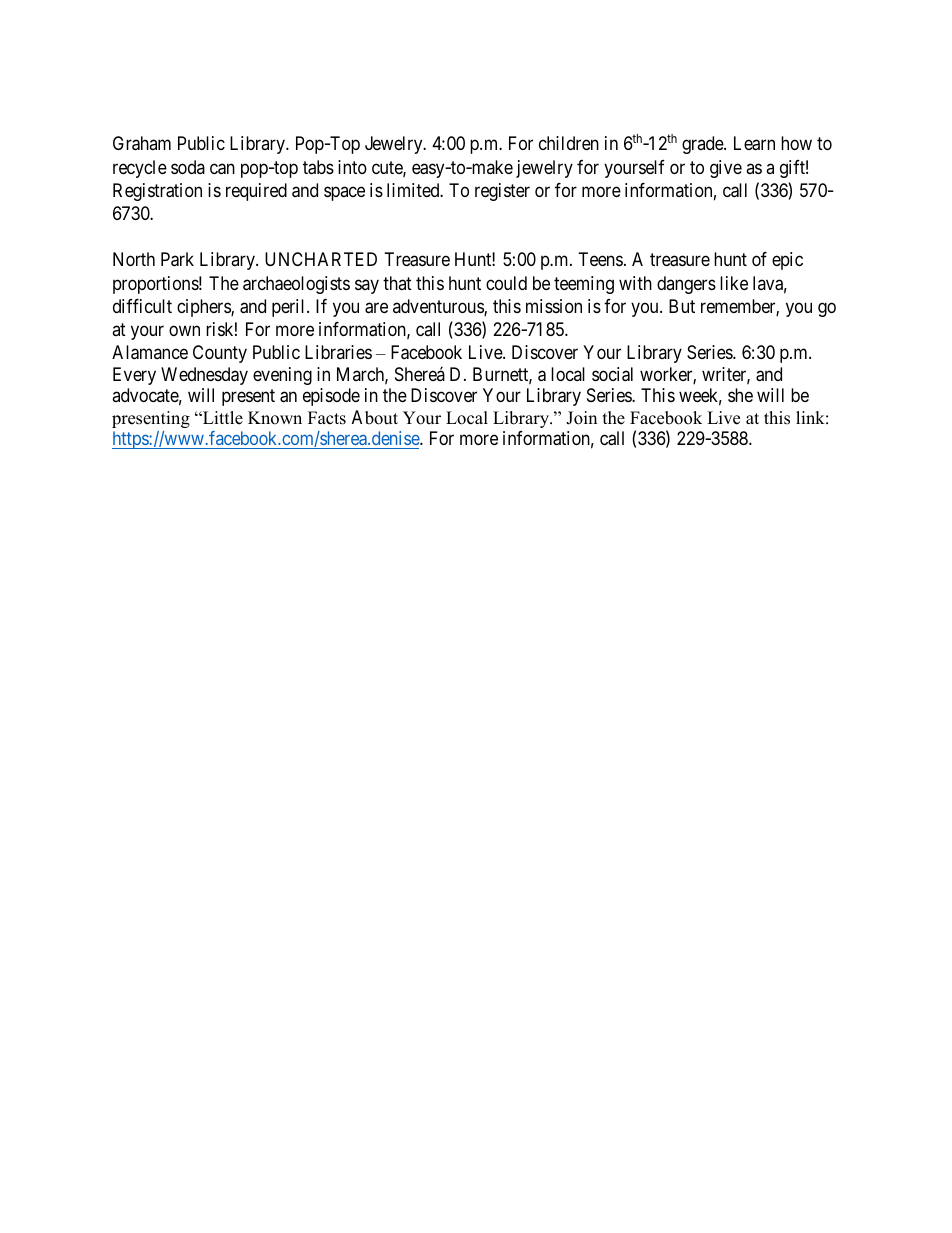 This image has height=1233, width=952. I want to click on give, so click(726, 169).
